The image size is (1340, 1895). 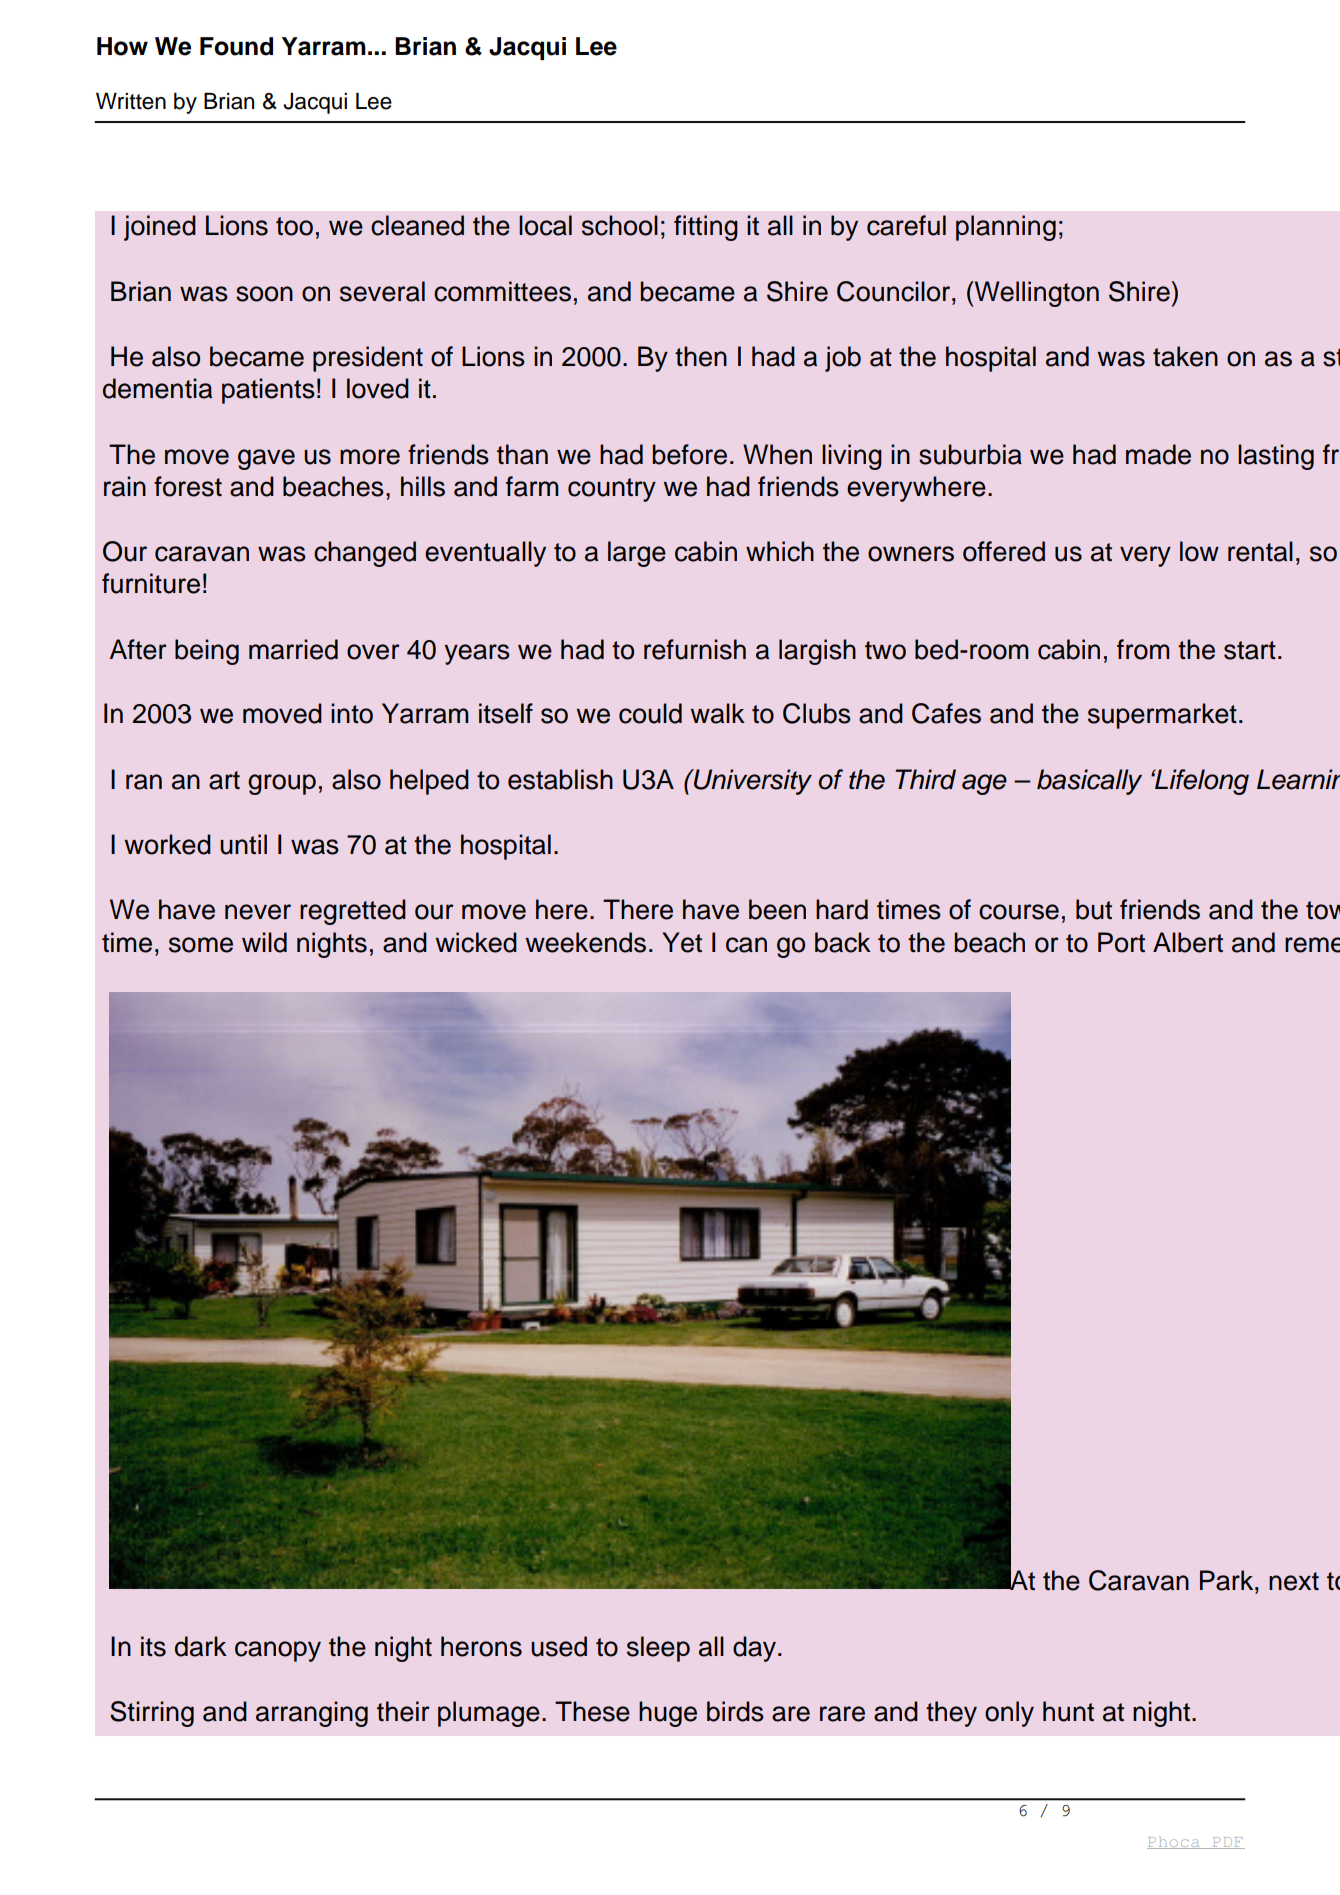 What do you see at coordinates (735, 1711) in the document?
I see `birds` at bounding box center [735, 1711].
